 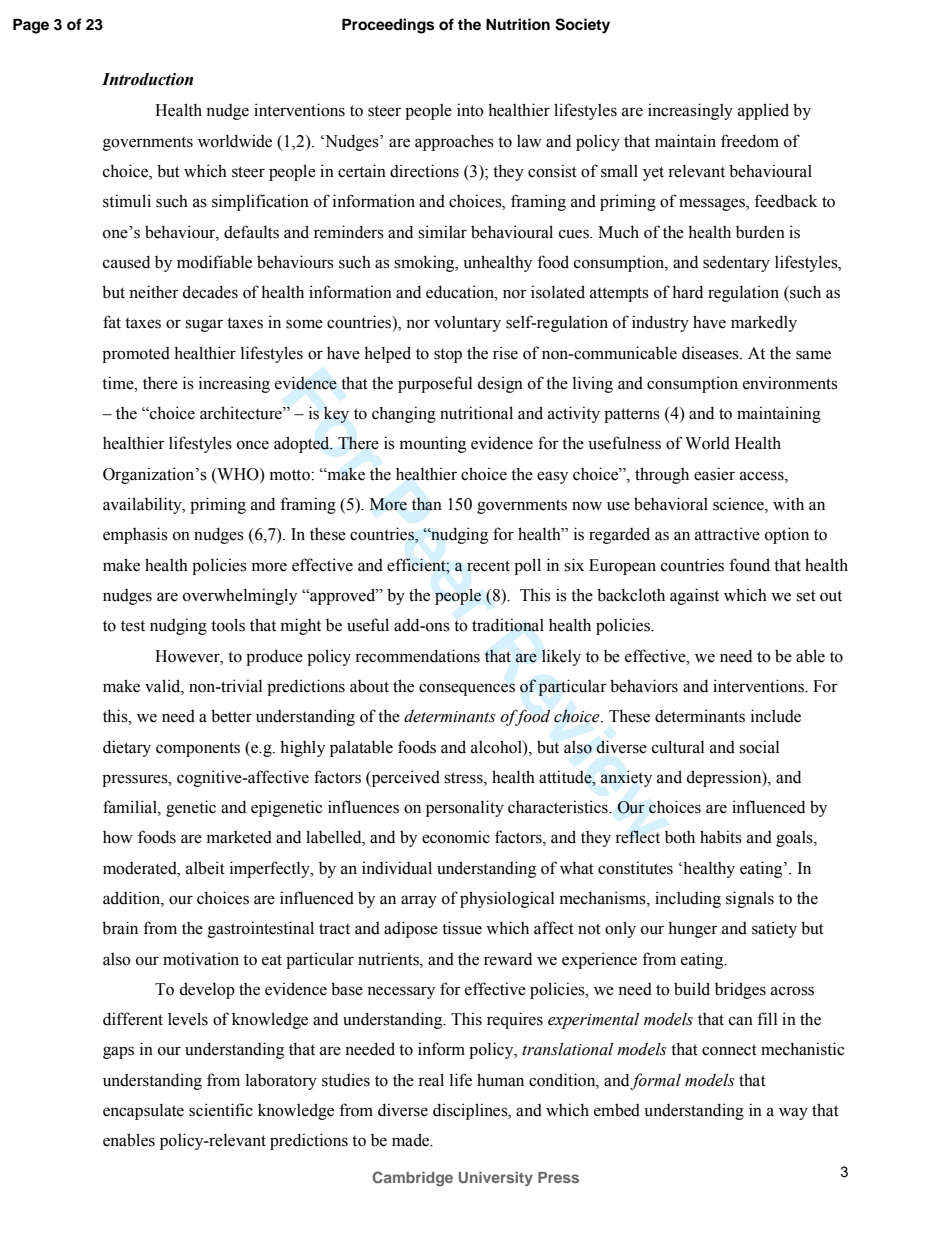 I want to click on encapsulate, so click(x=143, y=1111).
